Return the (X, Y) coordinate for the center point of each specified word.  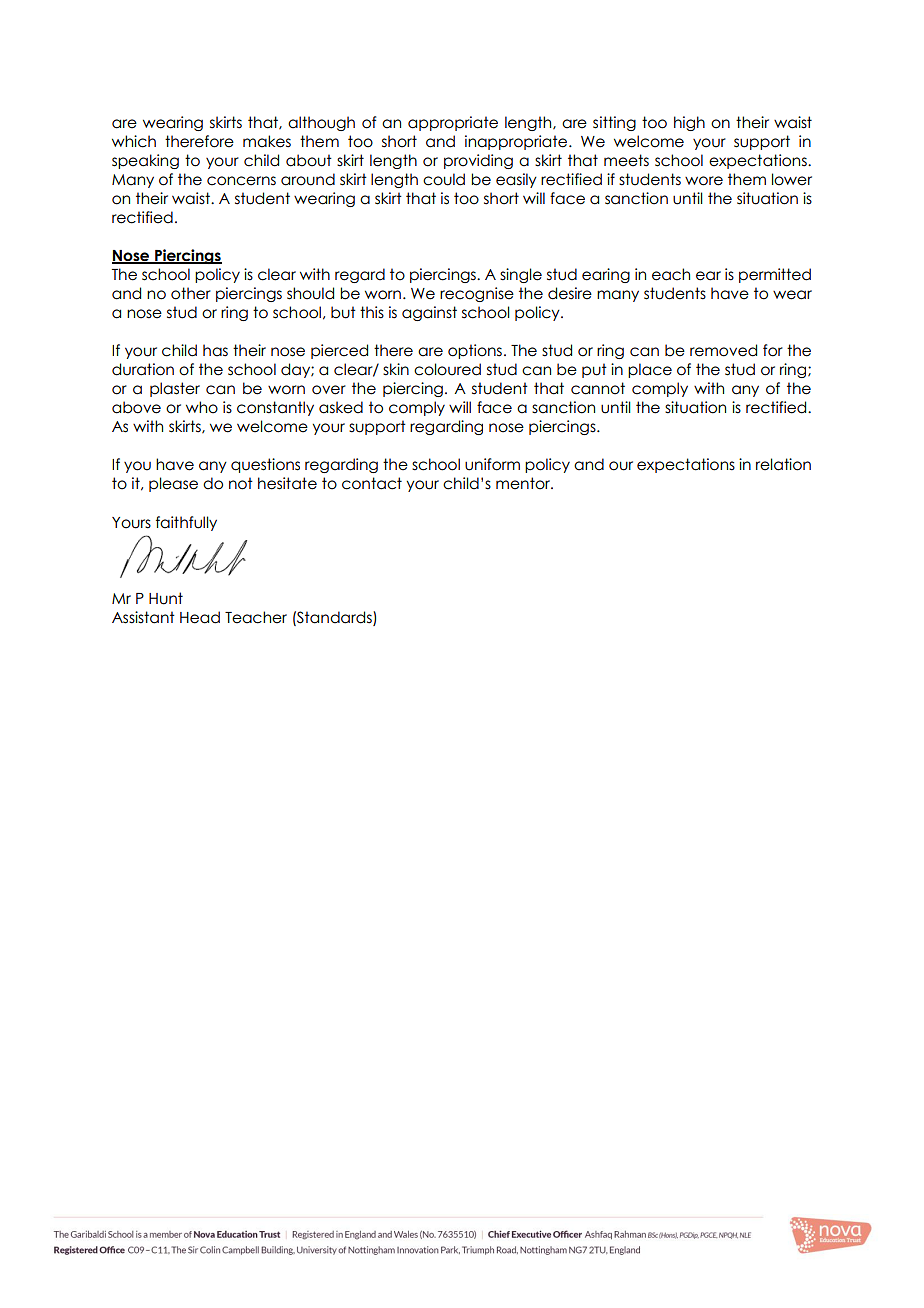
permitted (775, 275)
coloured (447, 369)
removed (723, 350)
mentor (524, 483)
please (173, 484)
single (521, 275)
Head (200, 617)
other (191, 293)
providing (478, 161)
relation (783, 464)
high (689, 123)
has (215, 350)
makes (267, 141)
